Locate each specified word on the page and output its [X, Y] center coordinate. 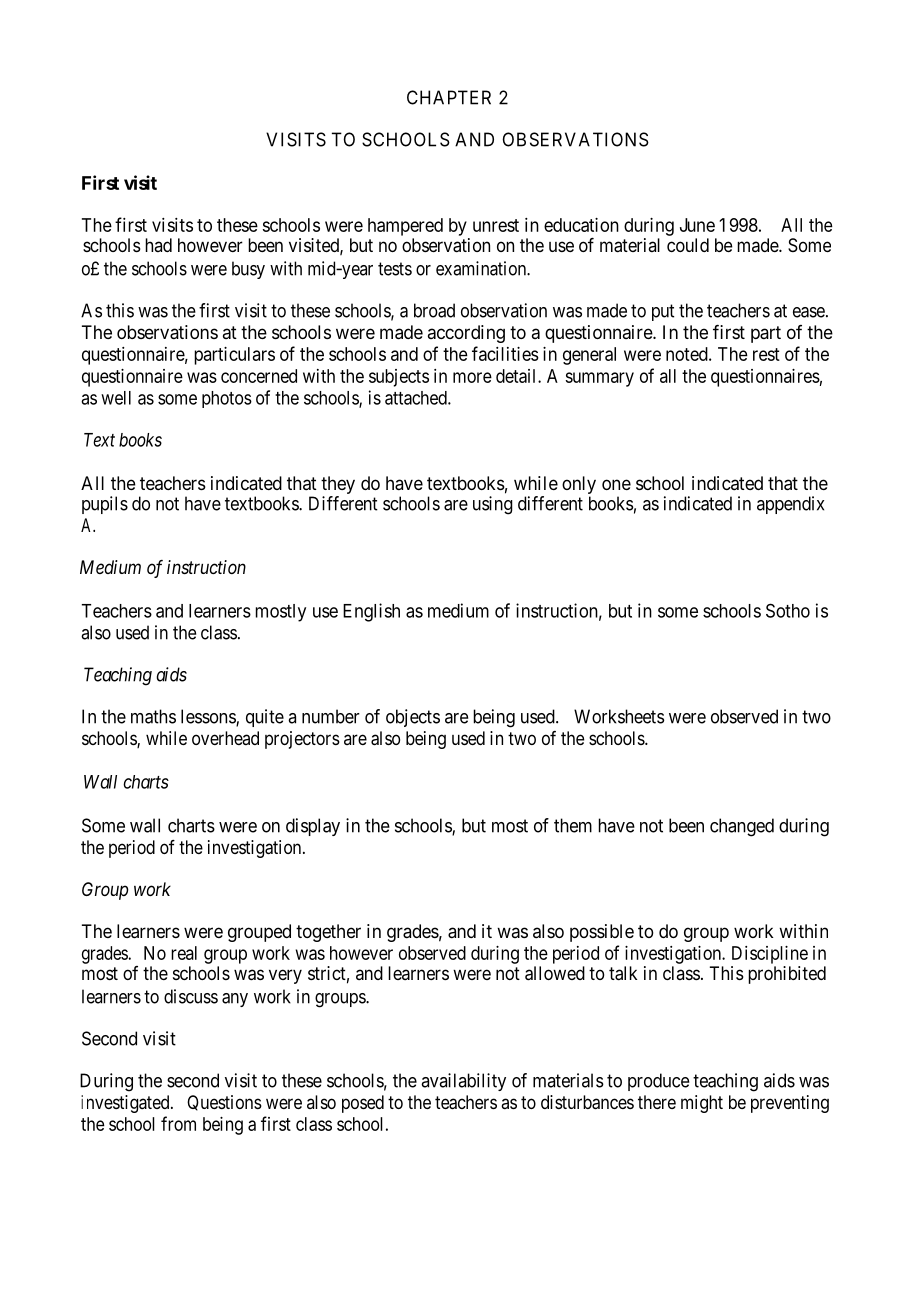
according [466, 334]
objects [413, 718]
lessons [209, 717]
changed [742, 827]
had [158, 245]
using [493, 505]
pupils [105, 505]
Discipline [770, 955]
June [697, 225]
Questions [224, 1103]
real [184, 953]
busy [248, 270]
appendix [790, 505]
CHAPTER [449, 97]
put [663, 312]
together [328, 933]
